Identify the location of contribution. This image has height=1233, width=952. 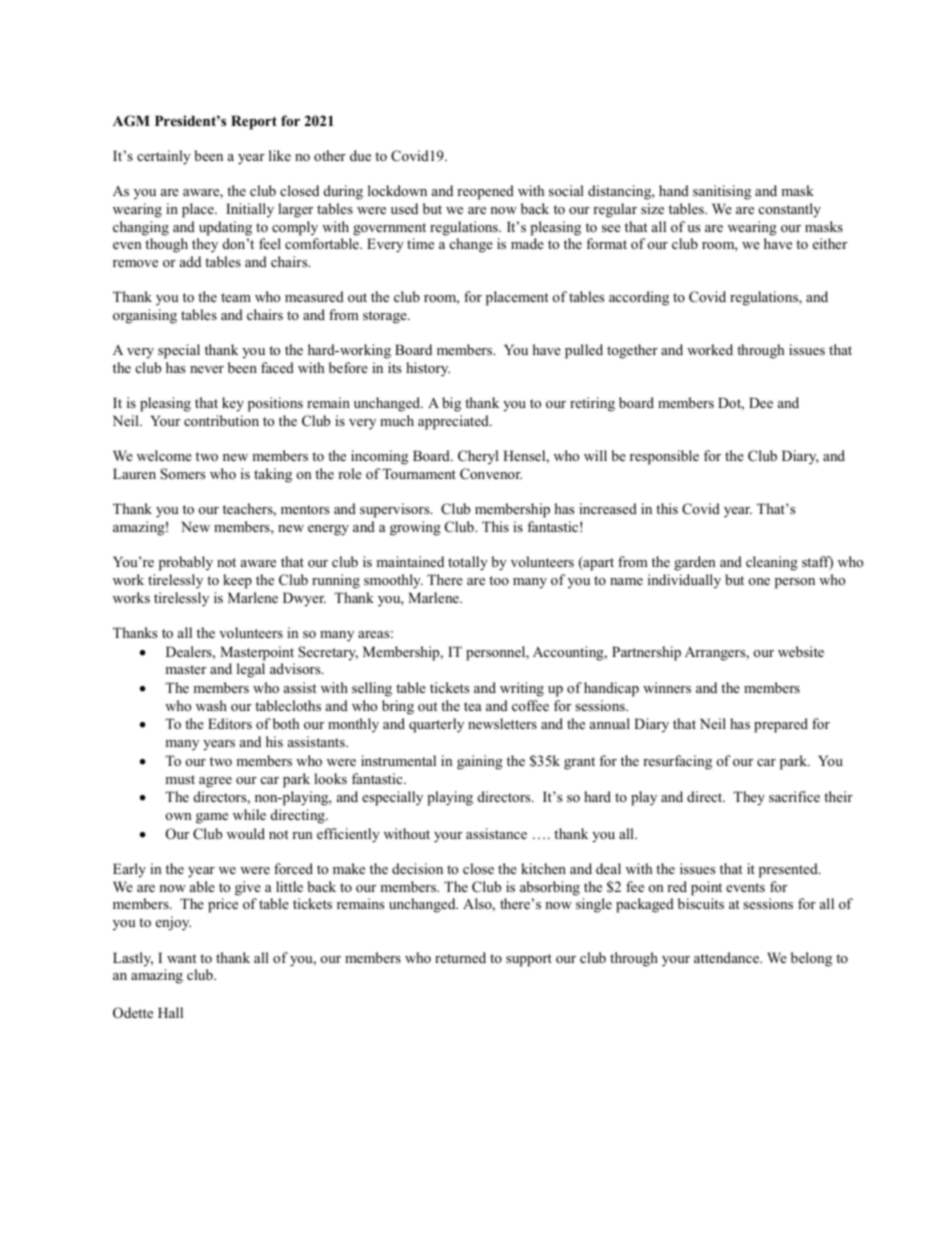
(221, 420).
